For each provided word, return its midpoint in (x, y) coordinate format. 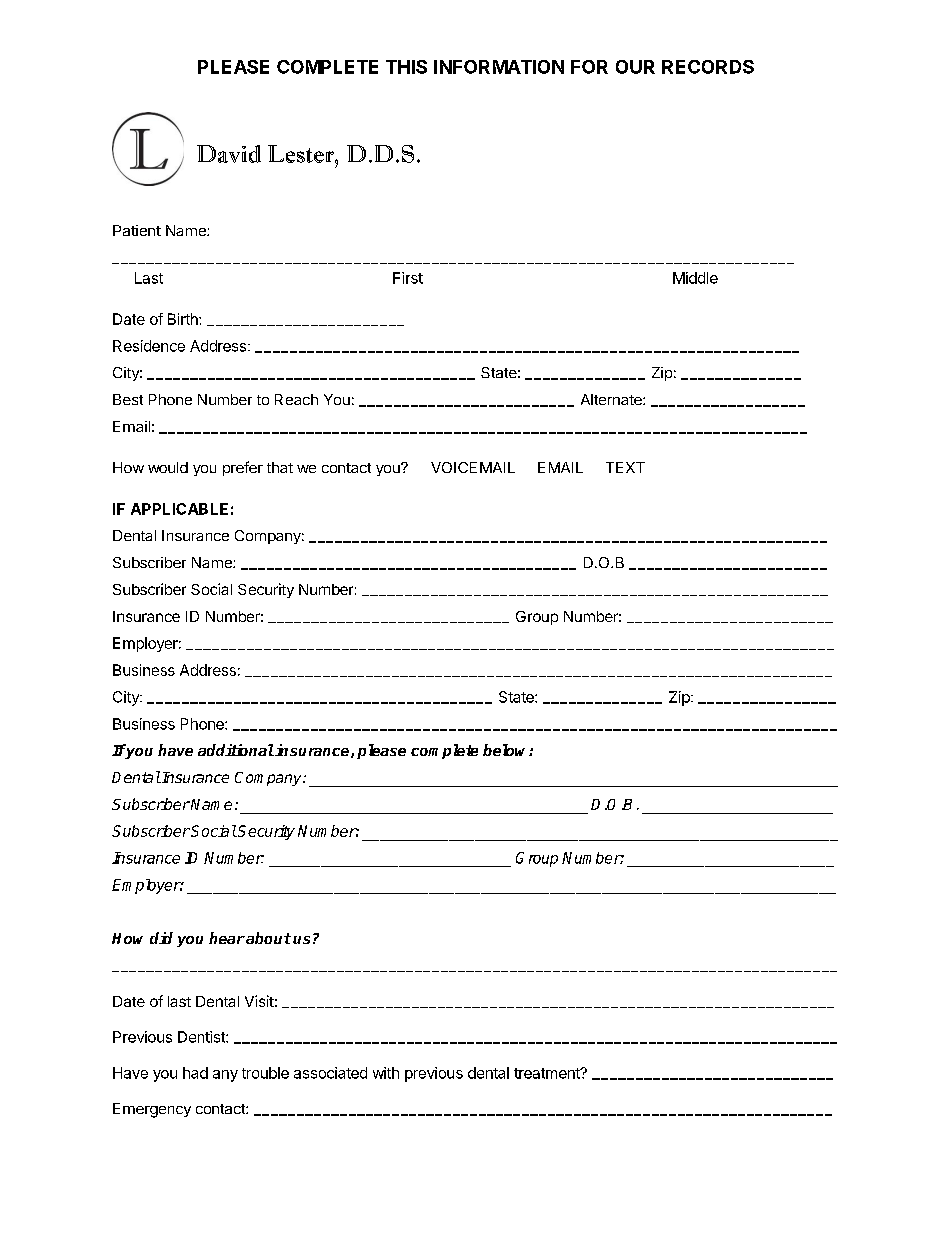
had (195, 1073)
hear (227, 938)
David (229, 154)
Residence (149, 346)
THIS (406, 67)
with (386, 1073)
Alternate (612, 399)
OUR (635, 67)
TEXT (625, 467)
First (408, 278)
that (280, 467)
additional (236, 750)
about (267, 938)
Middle (695, 278)
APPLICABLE (179, 509)
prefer (243, 468)
